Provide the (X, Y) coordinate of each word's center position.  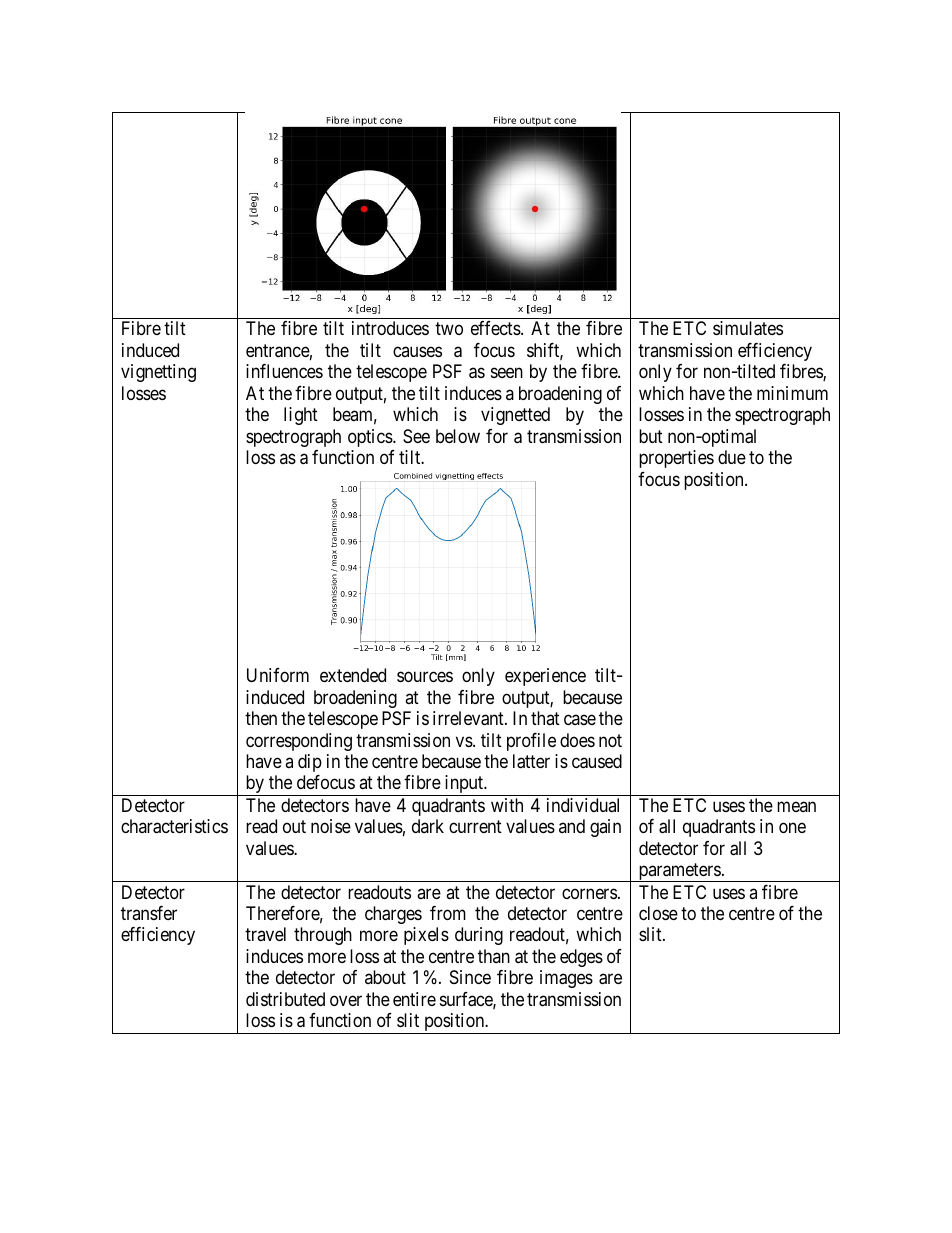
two (449, 329)
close (658, 913)
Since (470, 977)
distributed (285, 999)
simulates (748, 328)
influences (284, 371)
